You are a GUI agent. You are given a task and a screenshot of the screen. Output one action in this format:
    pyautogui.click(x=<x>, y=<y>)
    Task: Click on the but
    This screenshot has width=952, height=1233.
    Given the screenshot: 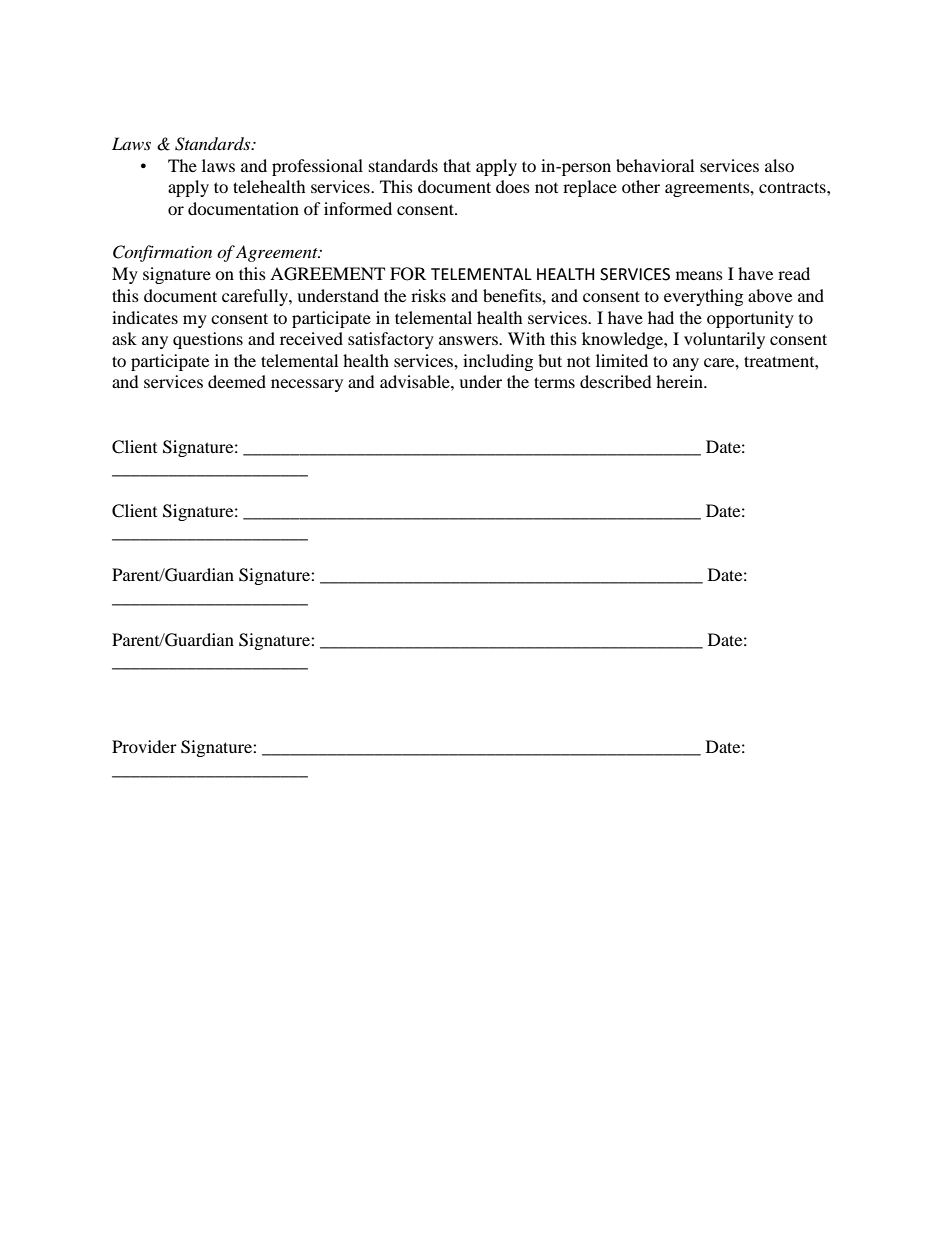 What is the action you would take?
    pyautogui.click(x=550, y=360)
